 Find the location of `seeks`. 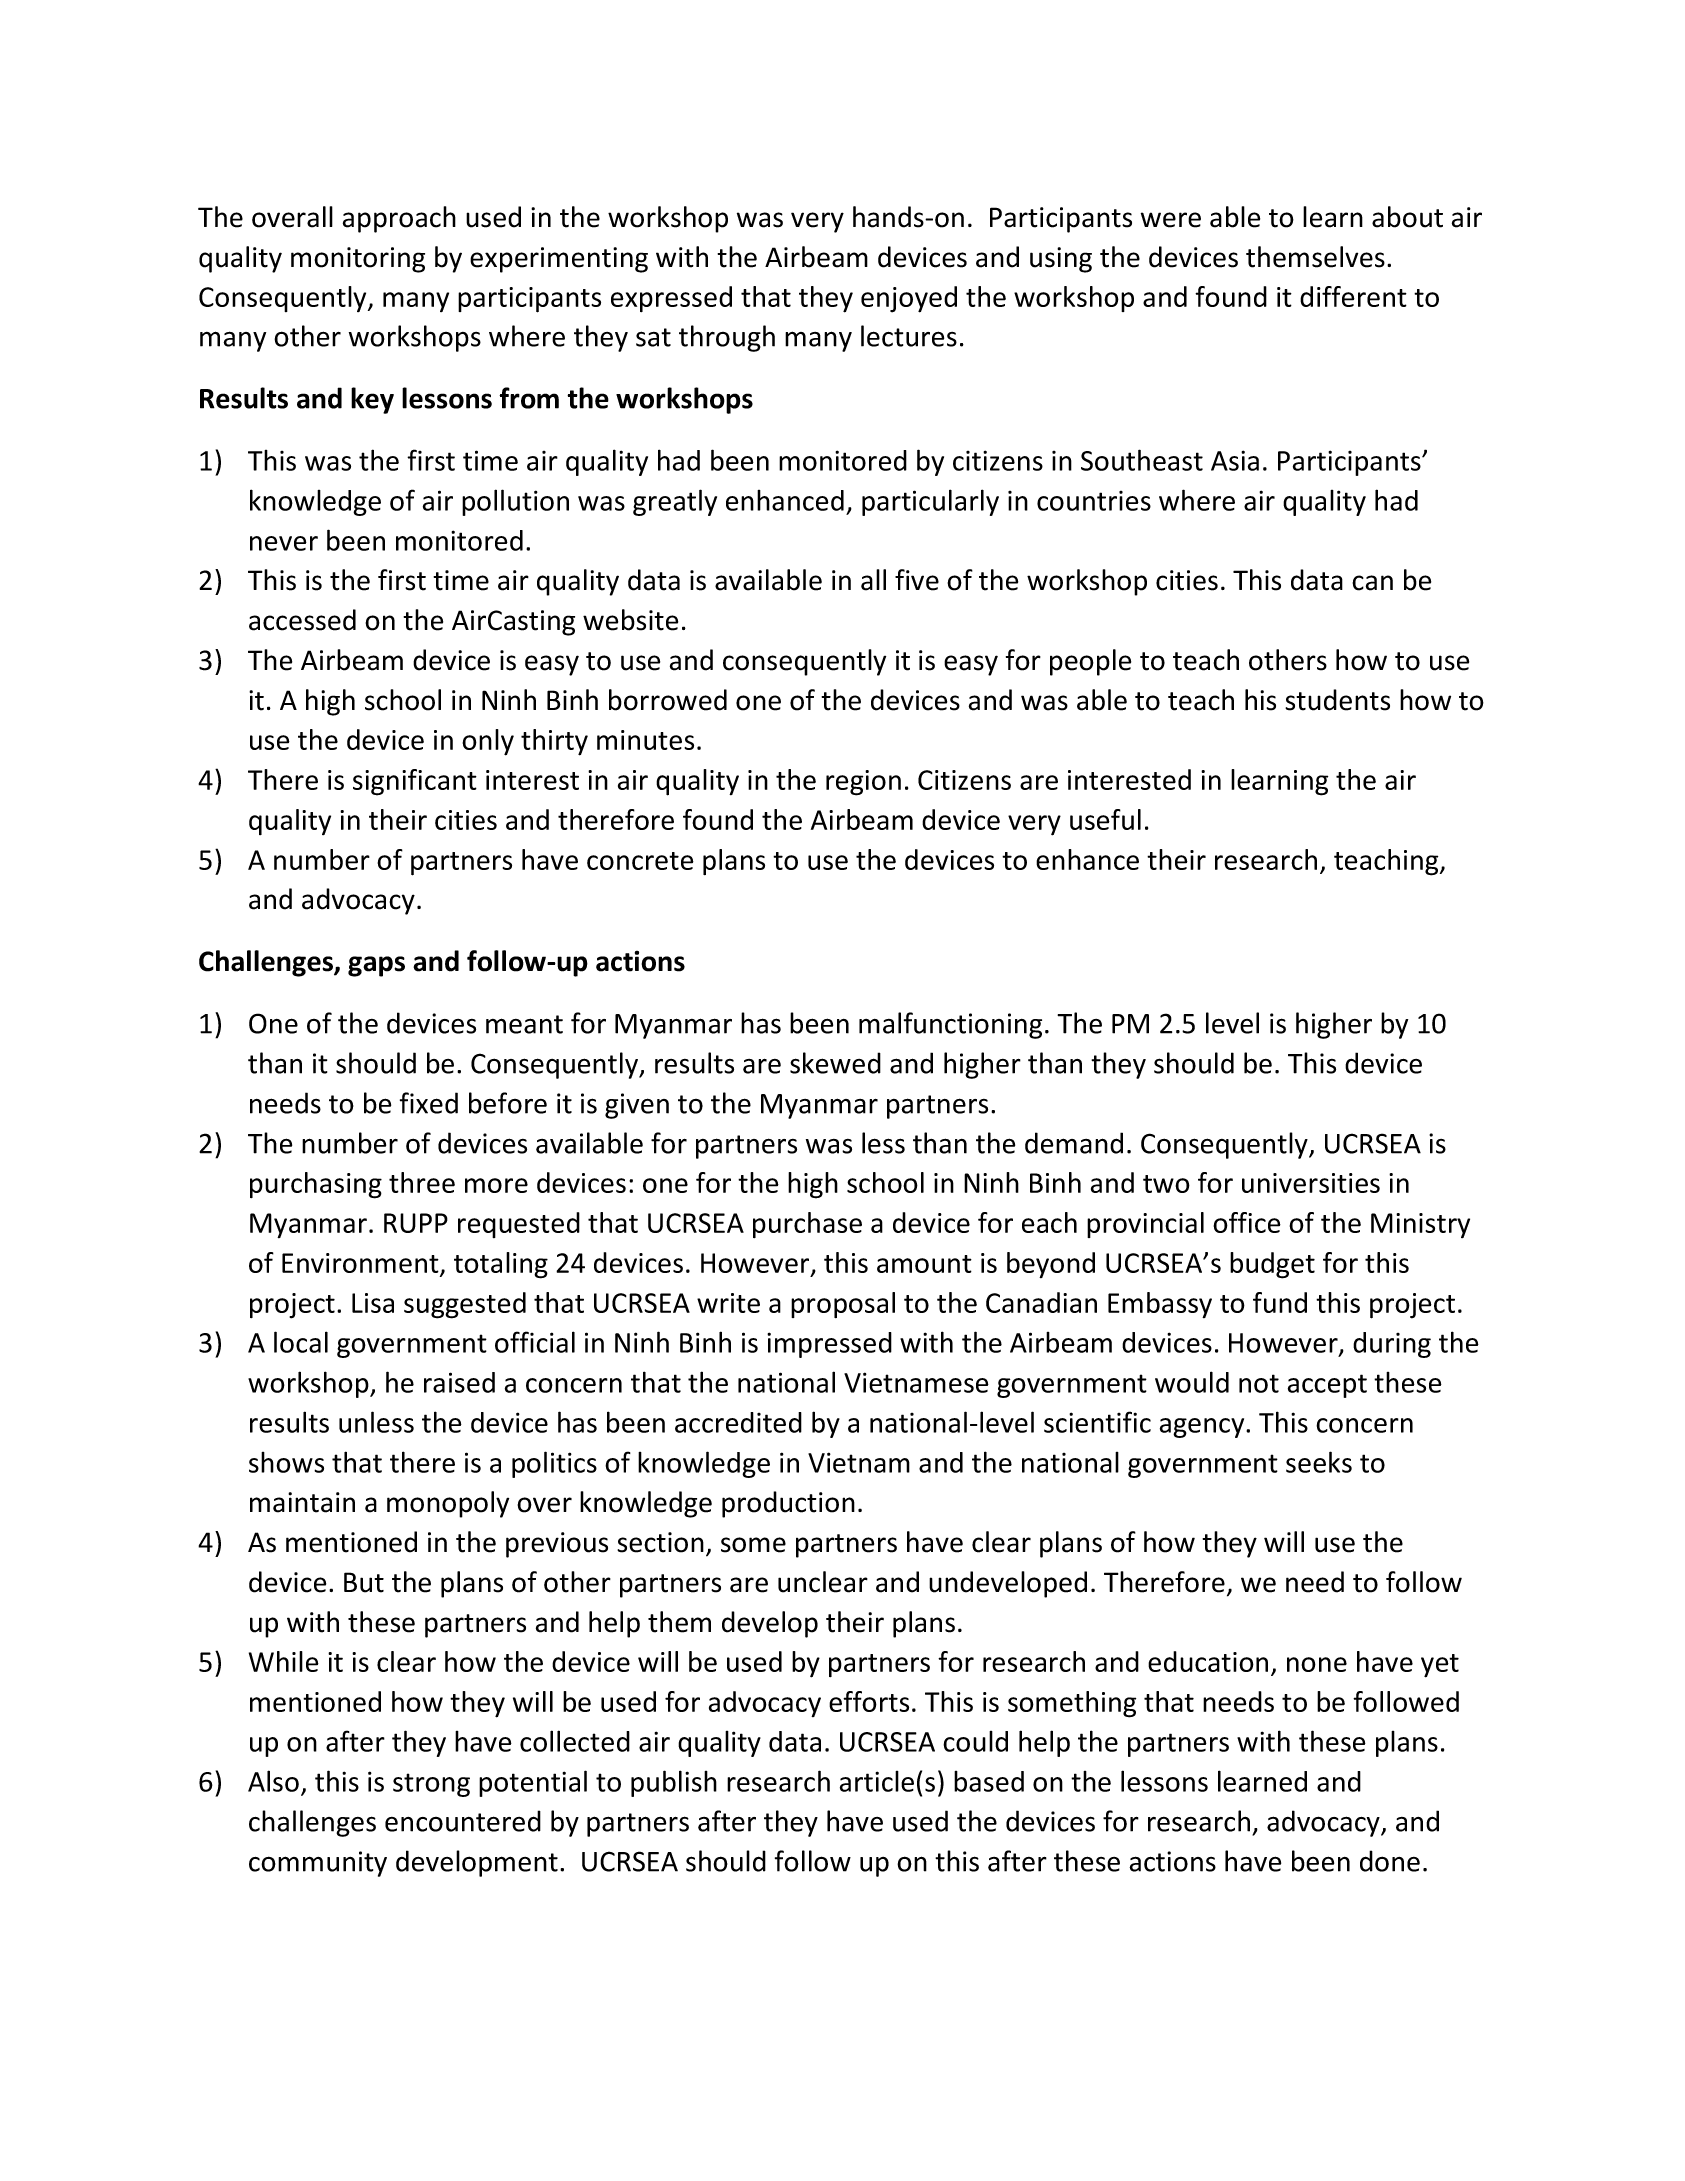

seeks is located at coordinates (1319, 1462).
